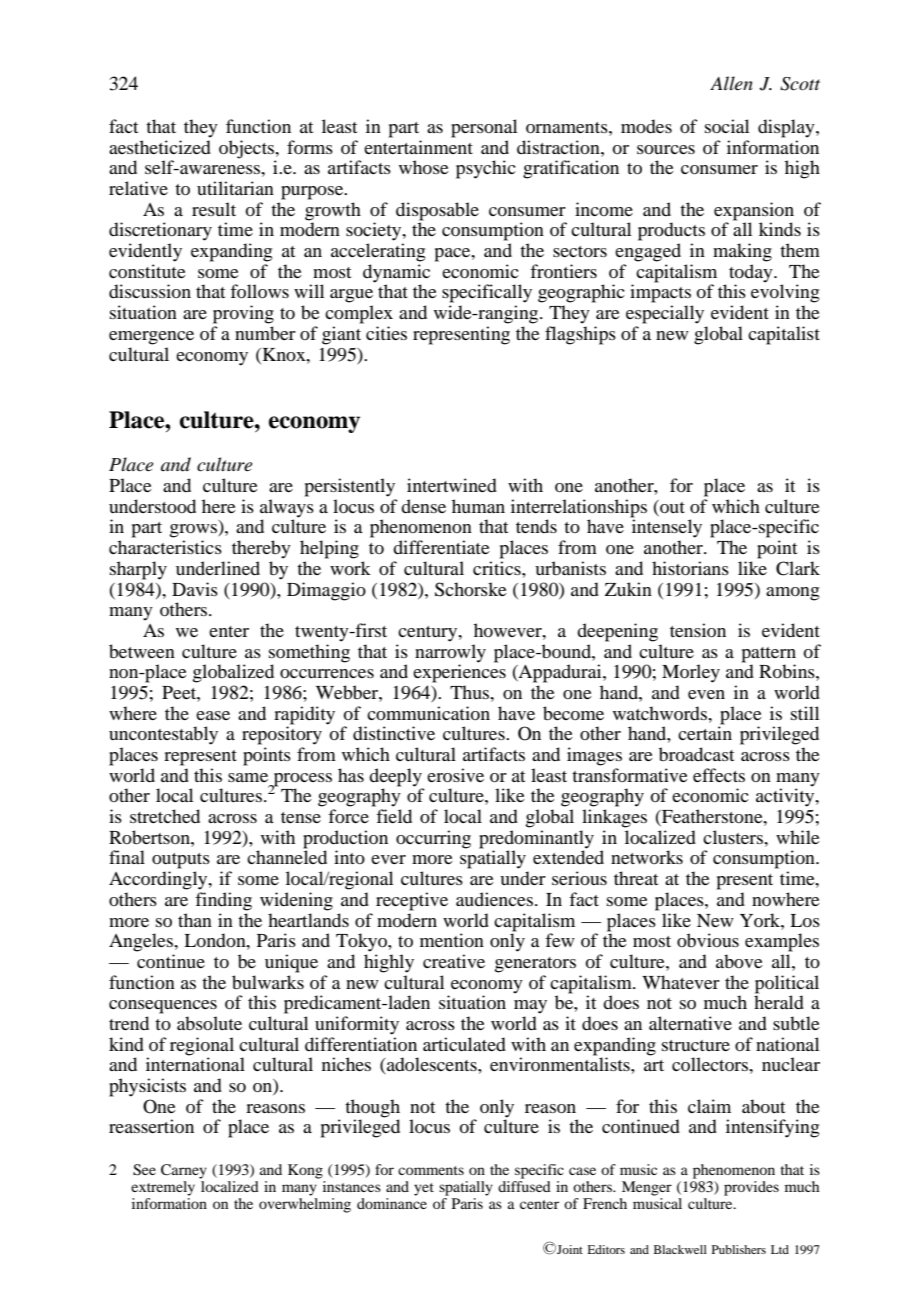 This screenshot has width=910, height=1316. What do you see at coordinates (248, 149) in the screenshot?
I see `objects` at bounding box center [248, 149].
